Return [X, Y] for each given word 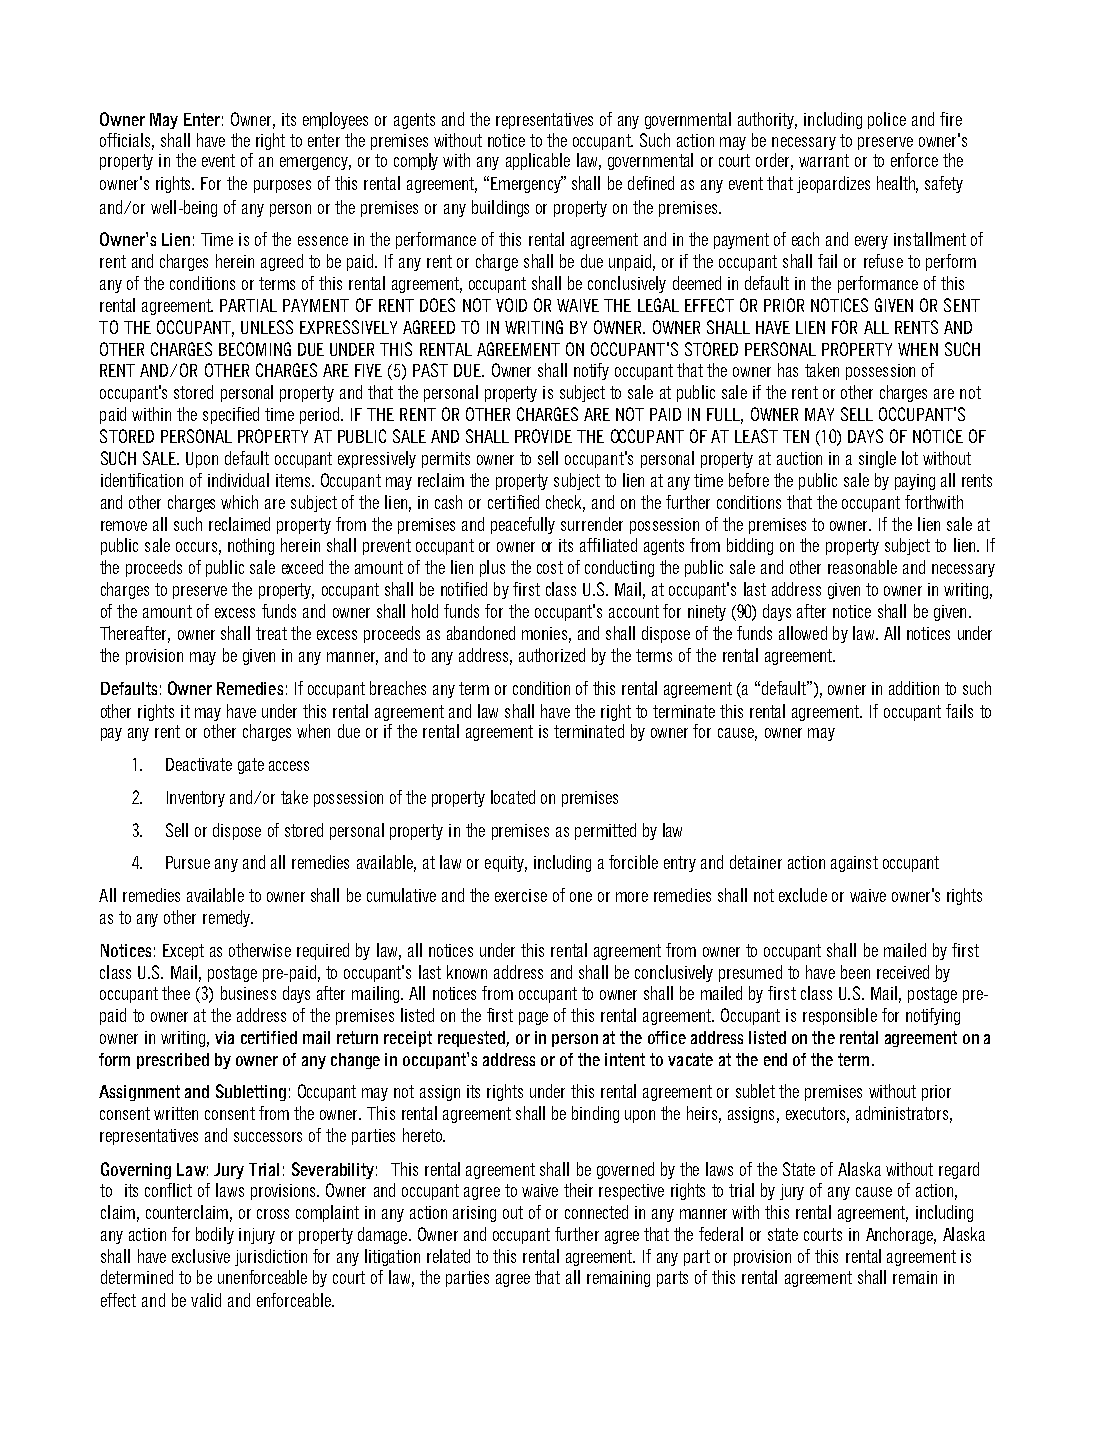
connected [596, 1212]
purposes [282, 186]
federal [721, 1234]
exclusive [201, 1256]
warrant [824, 160]
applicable [538, 161]
